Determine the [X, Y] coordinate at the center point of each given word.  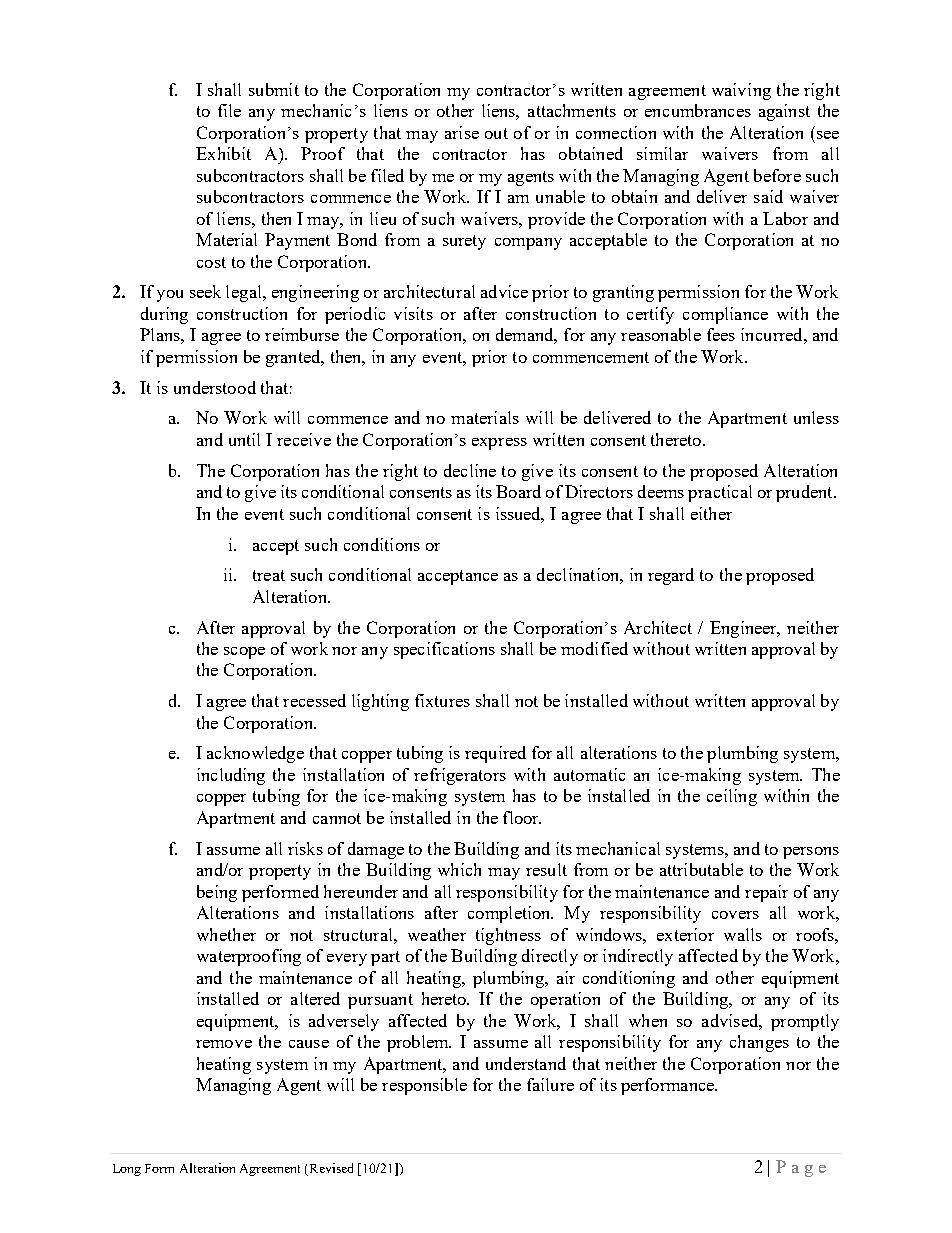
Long [127, 1170]
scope [244, 653]
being [217, 893]
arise [462, 132]
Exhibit [223, 153]
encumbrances [698, 110]
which [459, 869]
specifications [444, 650]
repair [766, 893]
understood [215, 387]
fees [721, 334]
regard [671, 576]
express [499, 444]
